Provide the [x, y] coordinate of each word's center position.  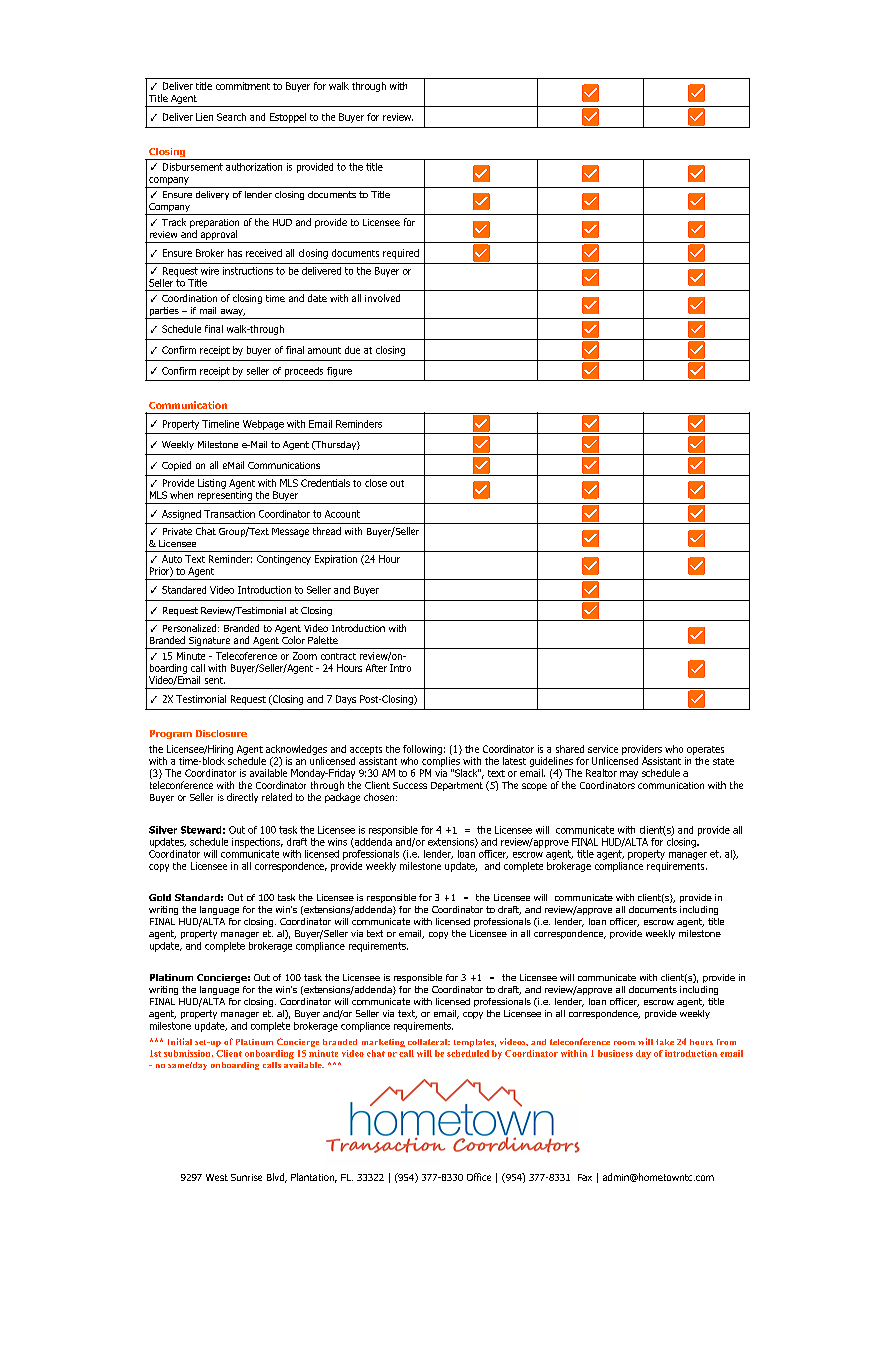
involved [382, 298]
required [401, 254]
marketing [383, 1043]
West [217, 1177]
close [376, 483]
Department [457, 786]
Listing [212, 484]
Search [231, 117]
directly [242, 798]
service [603, 749]
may [629, 775]
